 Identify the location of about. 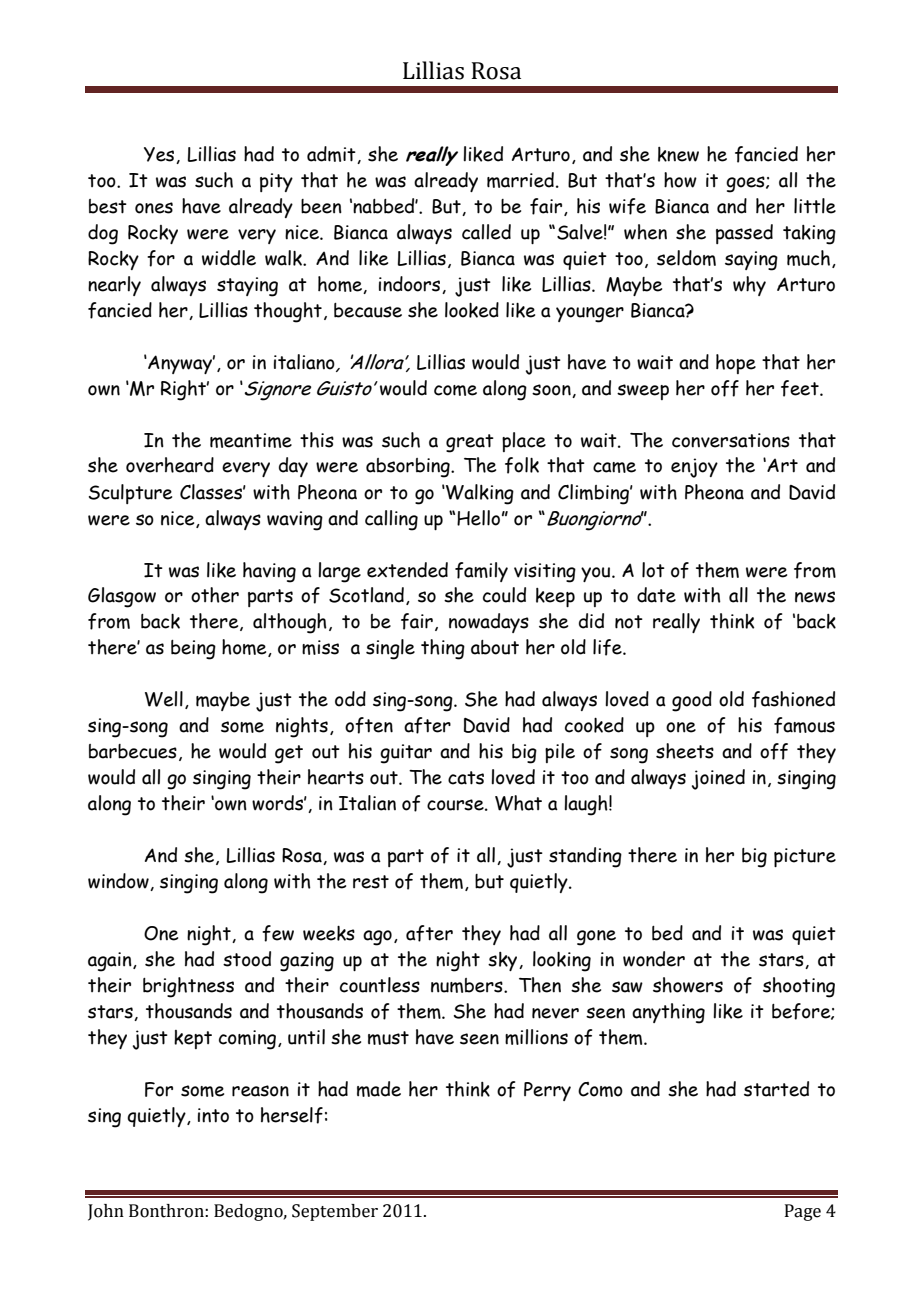
(495, 647).
